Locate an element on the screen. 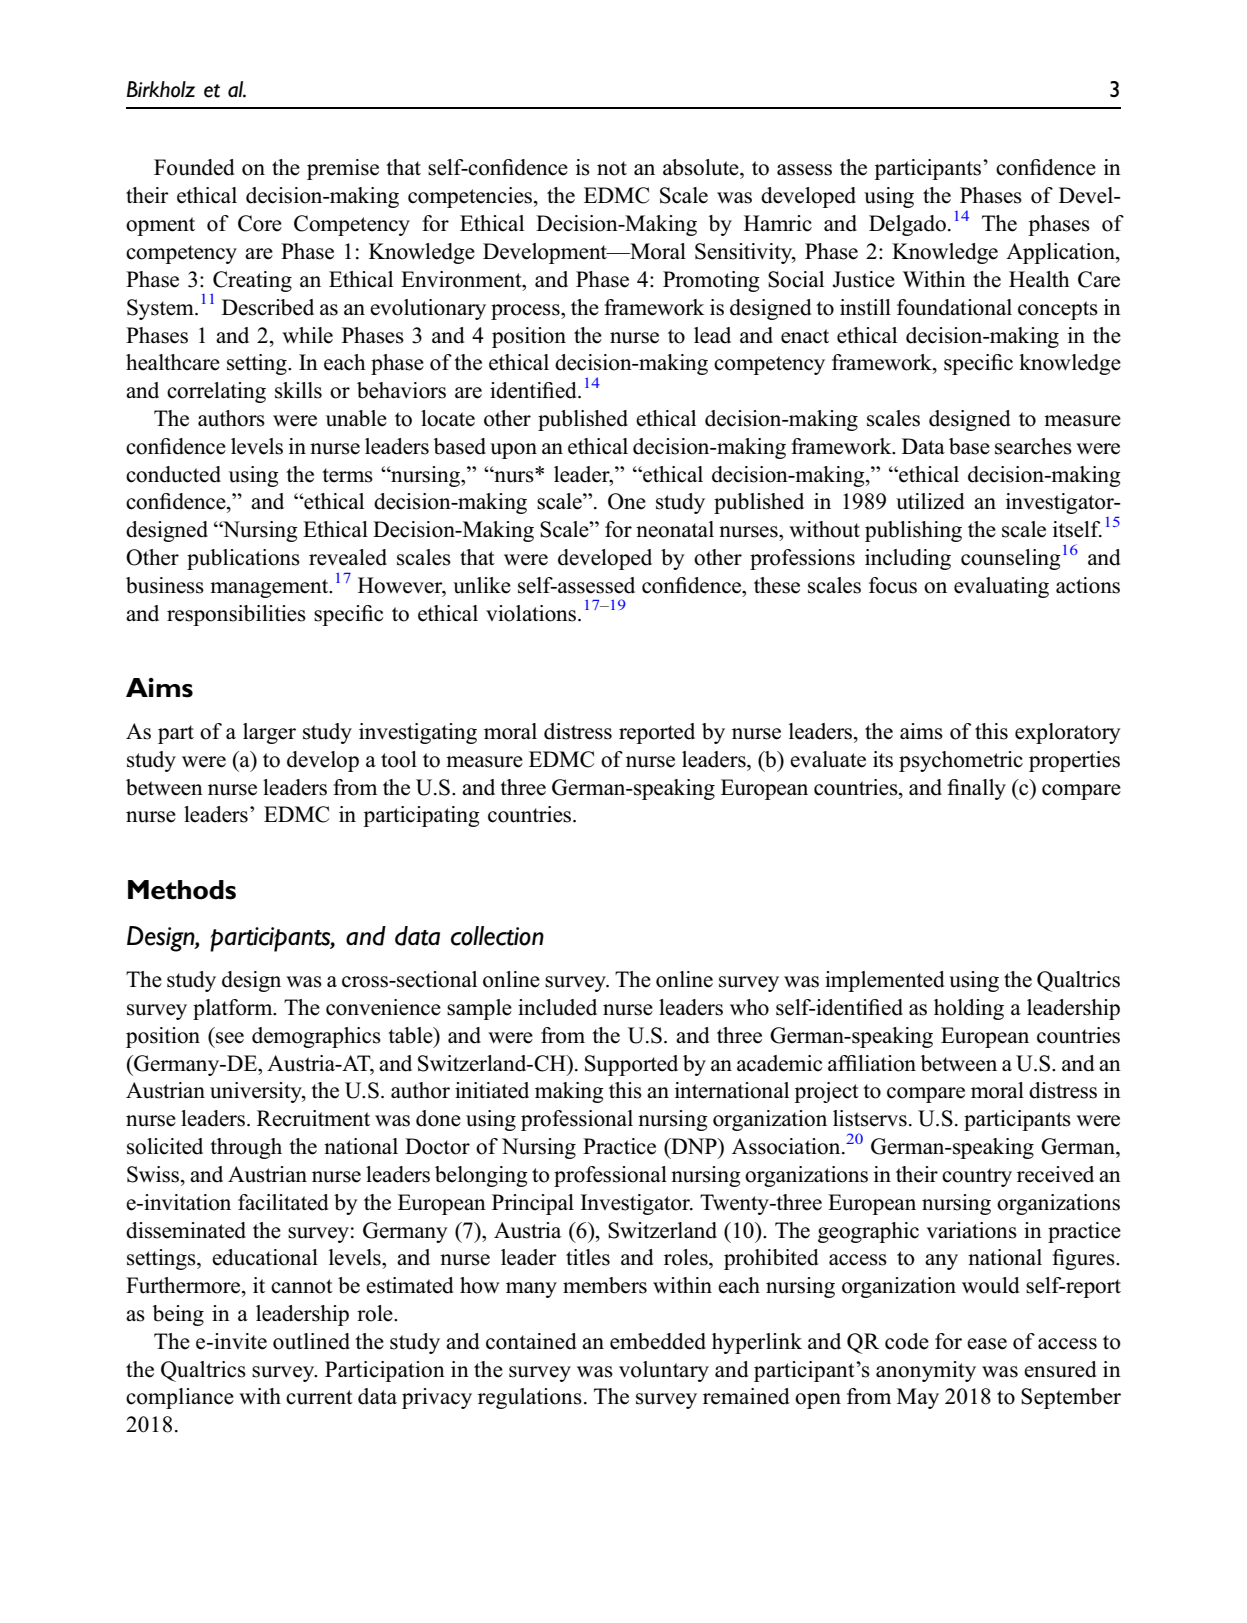 This screenshot has width=1247, height=1623. Supported is located at coordinates (631, 1065).
